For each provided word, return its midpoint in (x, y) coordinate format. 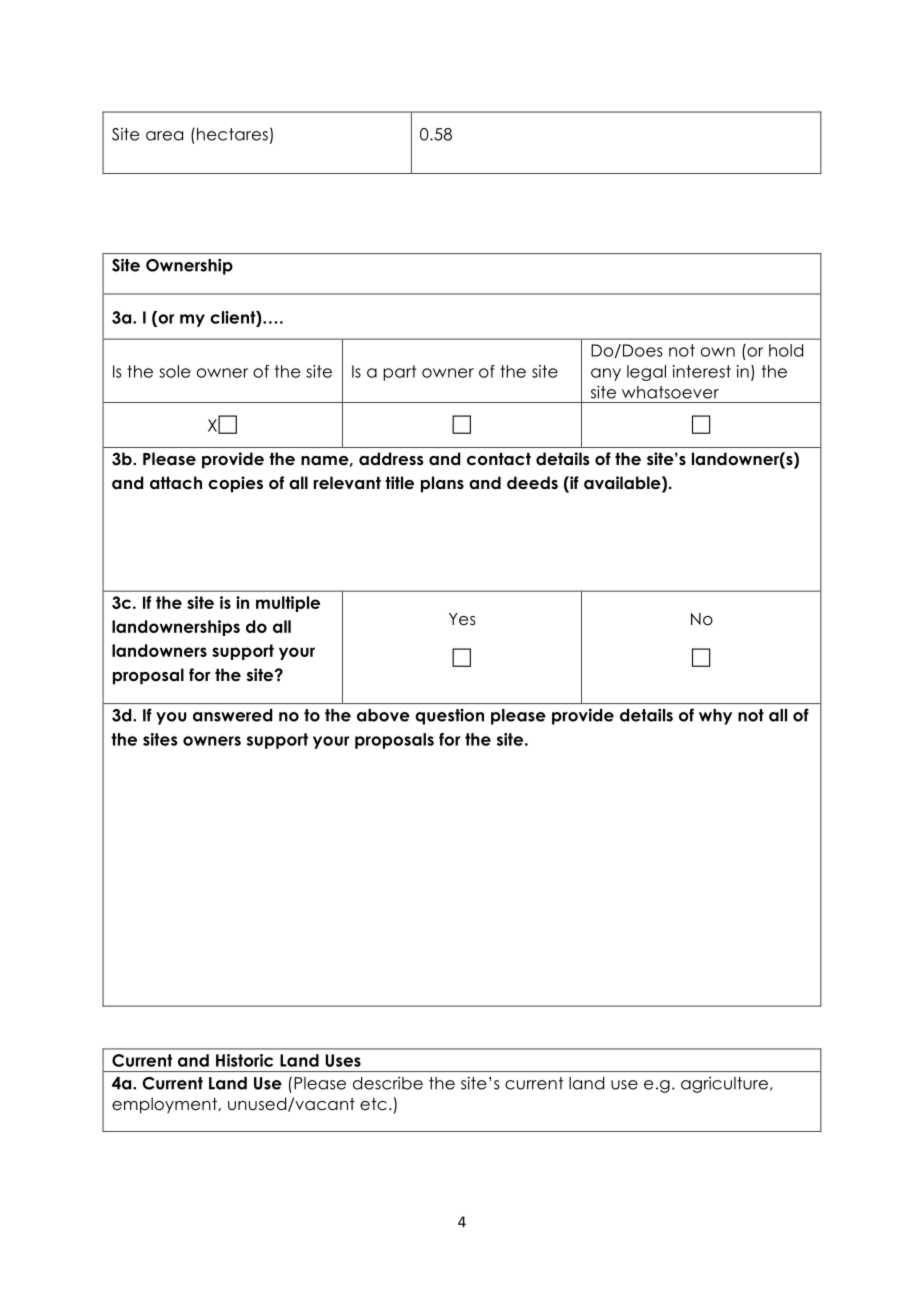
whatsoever (670, 392)
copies (235, 484)
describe (388, 1083)
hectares (232, 134)
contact (499, 459)
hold (786, 350)
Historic (244, 1060)
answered (232, 715)
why (715, 717)
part (399, 373)
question (449, 716)
